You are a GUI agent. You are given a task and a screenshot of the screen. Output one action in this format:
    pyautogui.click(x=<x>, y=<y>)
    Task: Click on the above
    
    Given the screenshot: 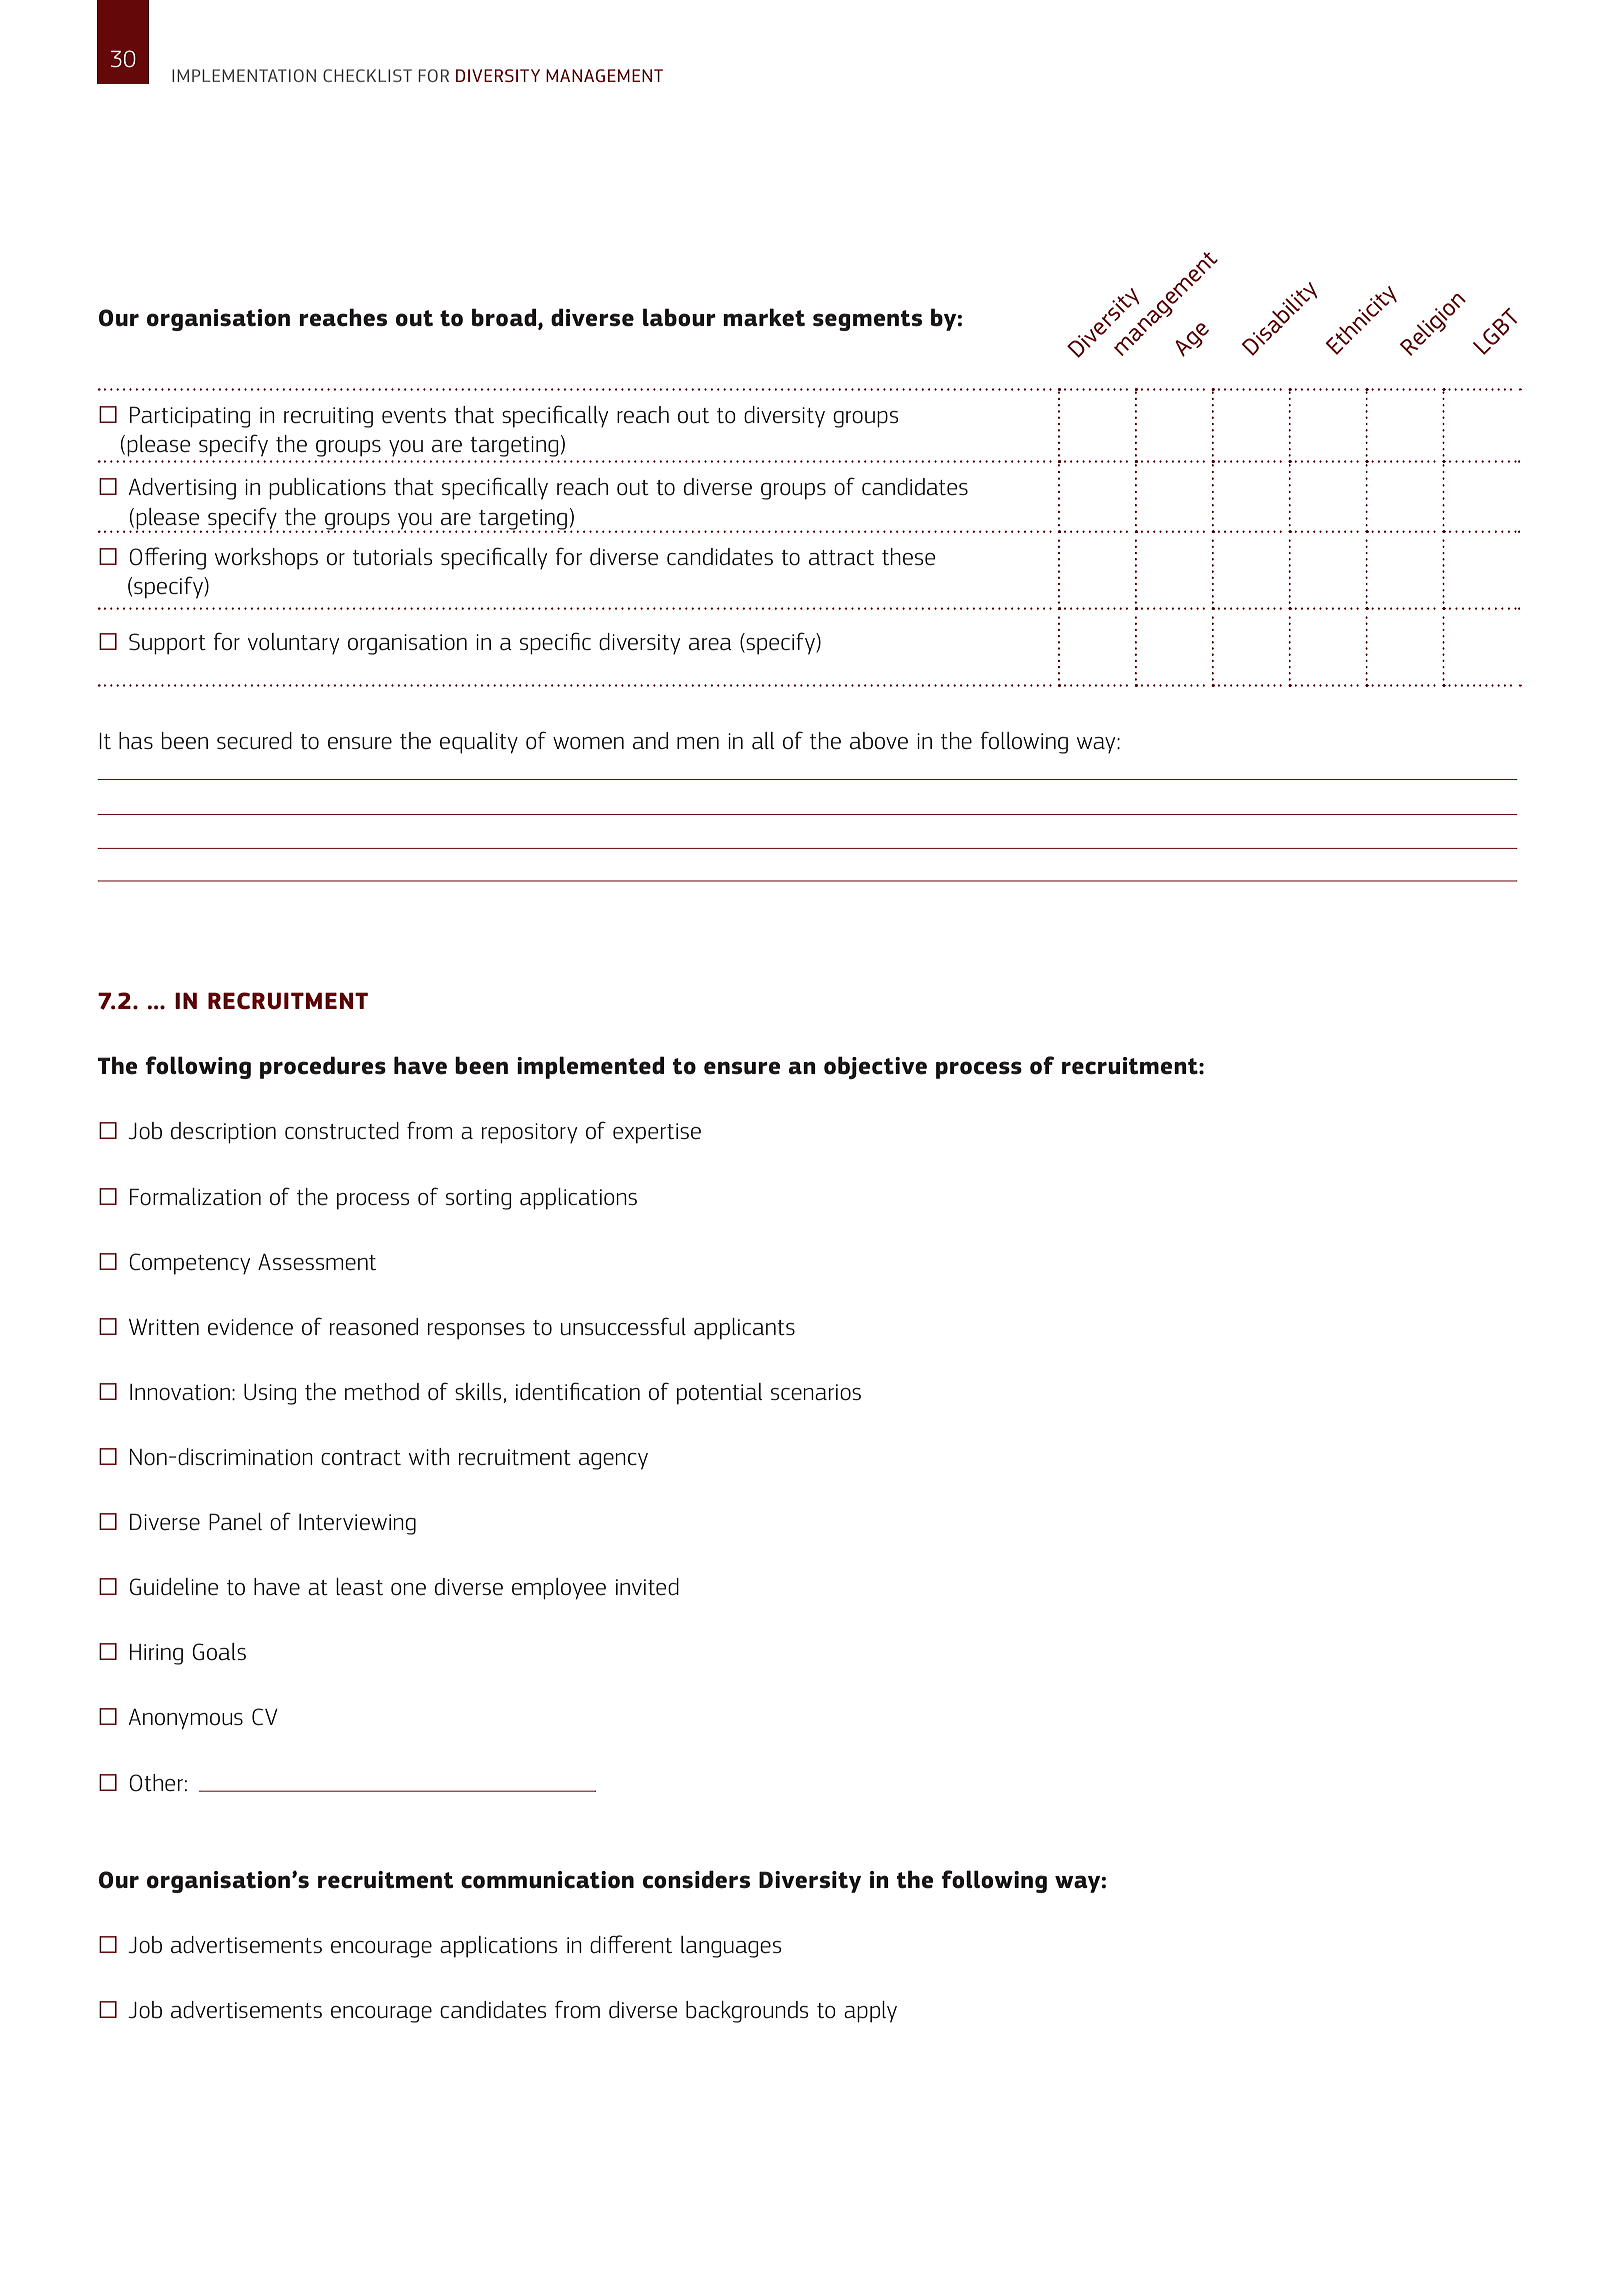 What is the action you would take?
    pyautogui.click(x=879, y=741)
